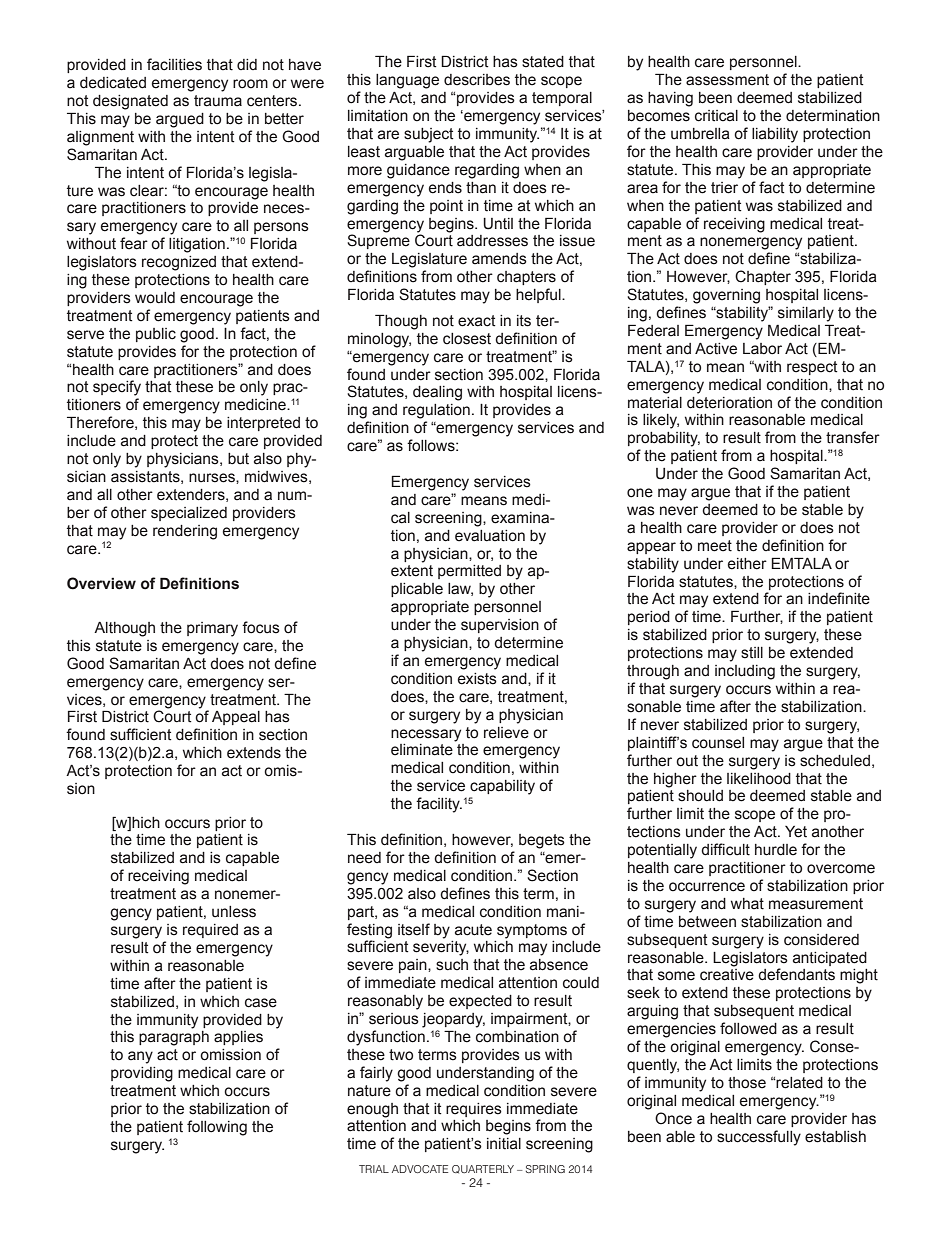 The width and height of the screenshot is (952, 1233). What do you see at coordinates (469, 572) in the screenshot?
I see `permitted` at bounding box center [469, 572].
